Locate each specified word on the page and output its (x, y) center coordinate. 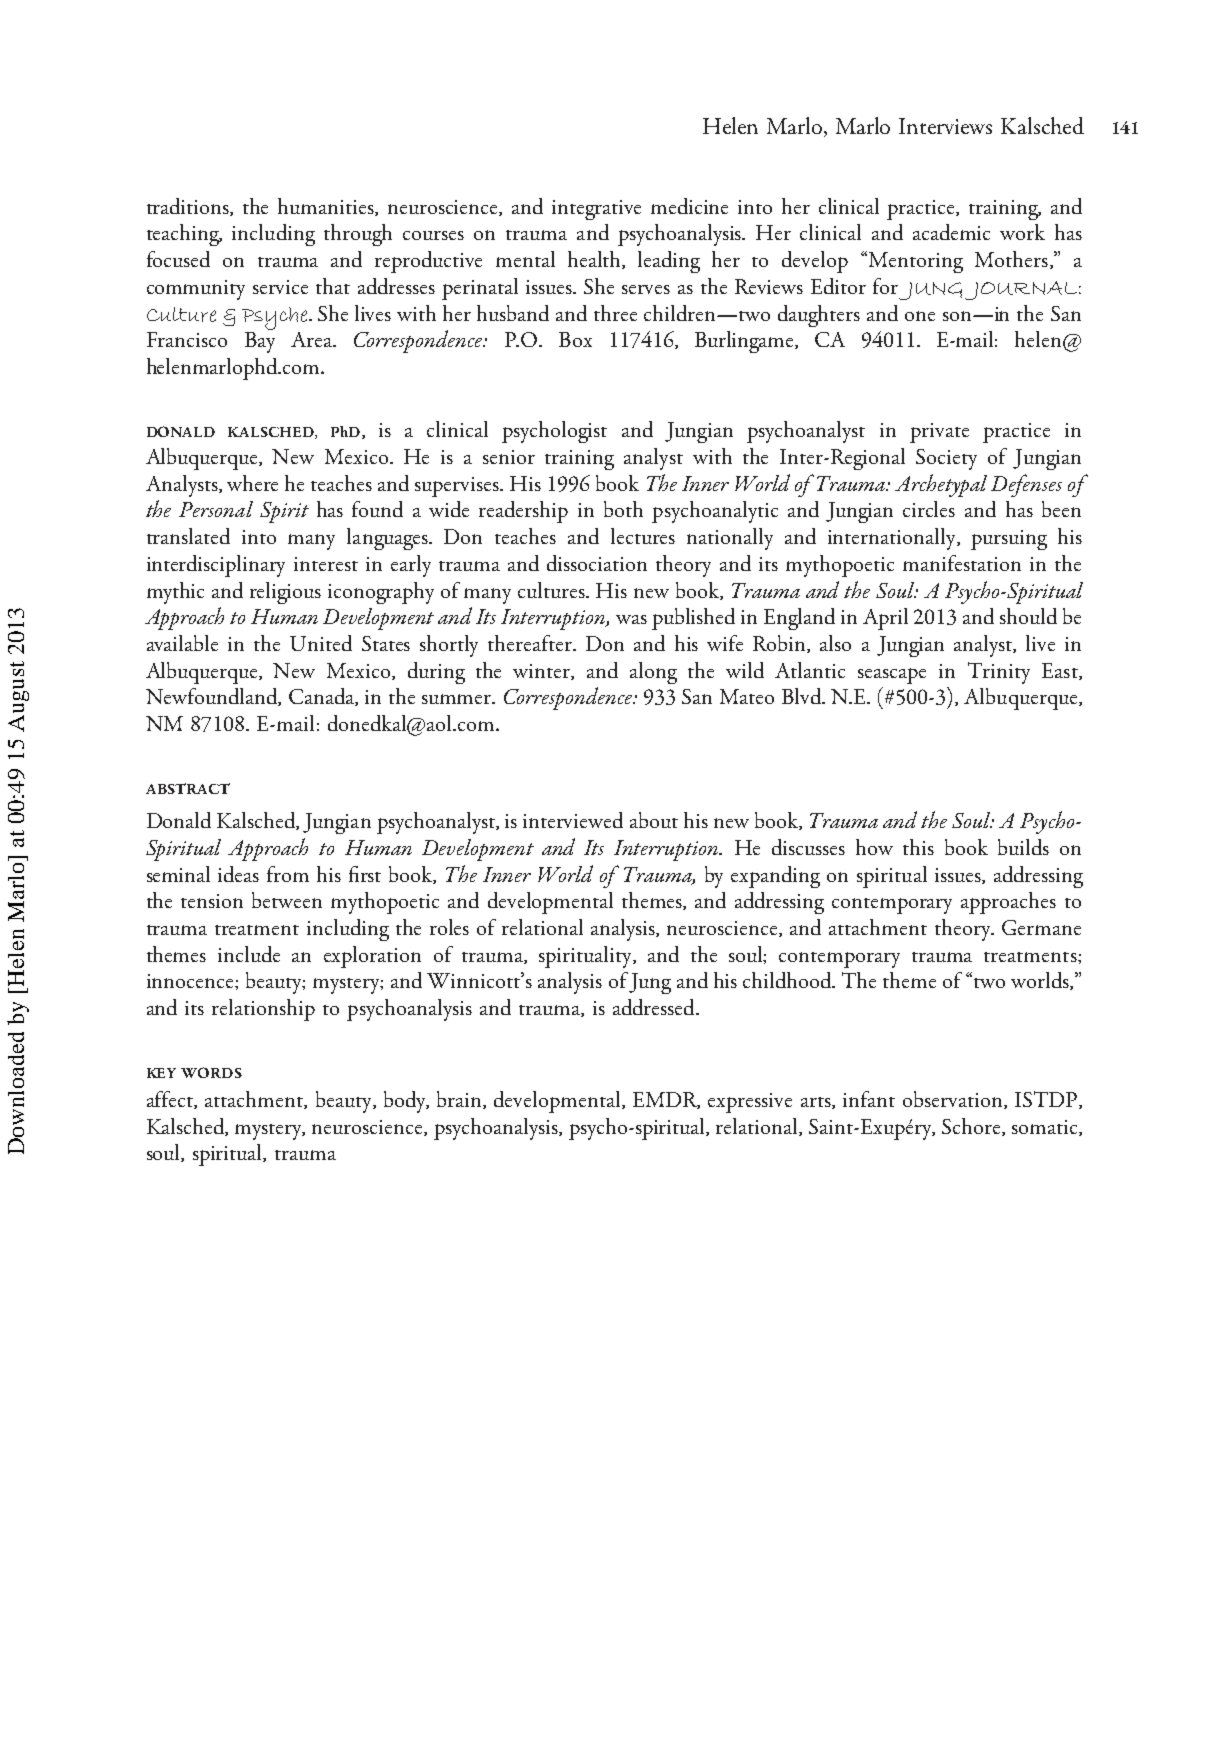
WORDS (211, 1072)
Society (946, 459)
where (252, 483)
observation (954, 1100)
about (654, 820)
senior (509, 457)
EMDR (666, 1100)
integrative (596, 210)
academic (951, 232)
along (653, 673)
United (321, 643)
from (288, 874)
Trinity (999, 673)
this (918, 847)
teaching (184, 235)
